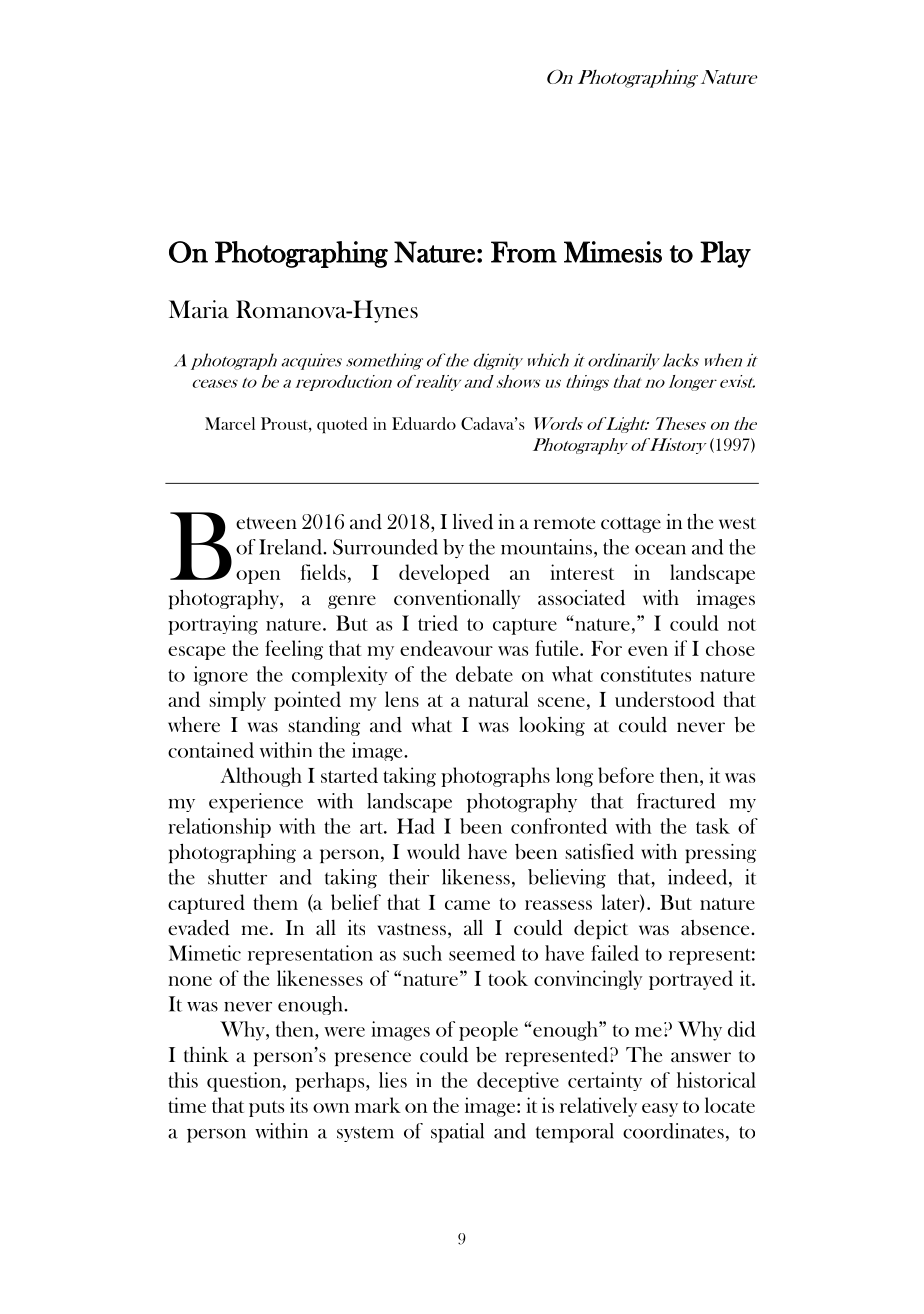 Image resolution: width=924 pixels, height=1314 pixels. What do you see at coordinates (199, 309) in the screenshot?
I see `Maria` at bounding box center [199, 309].
